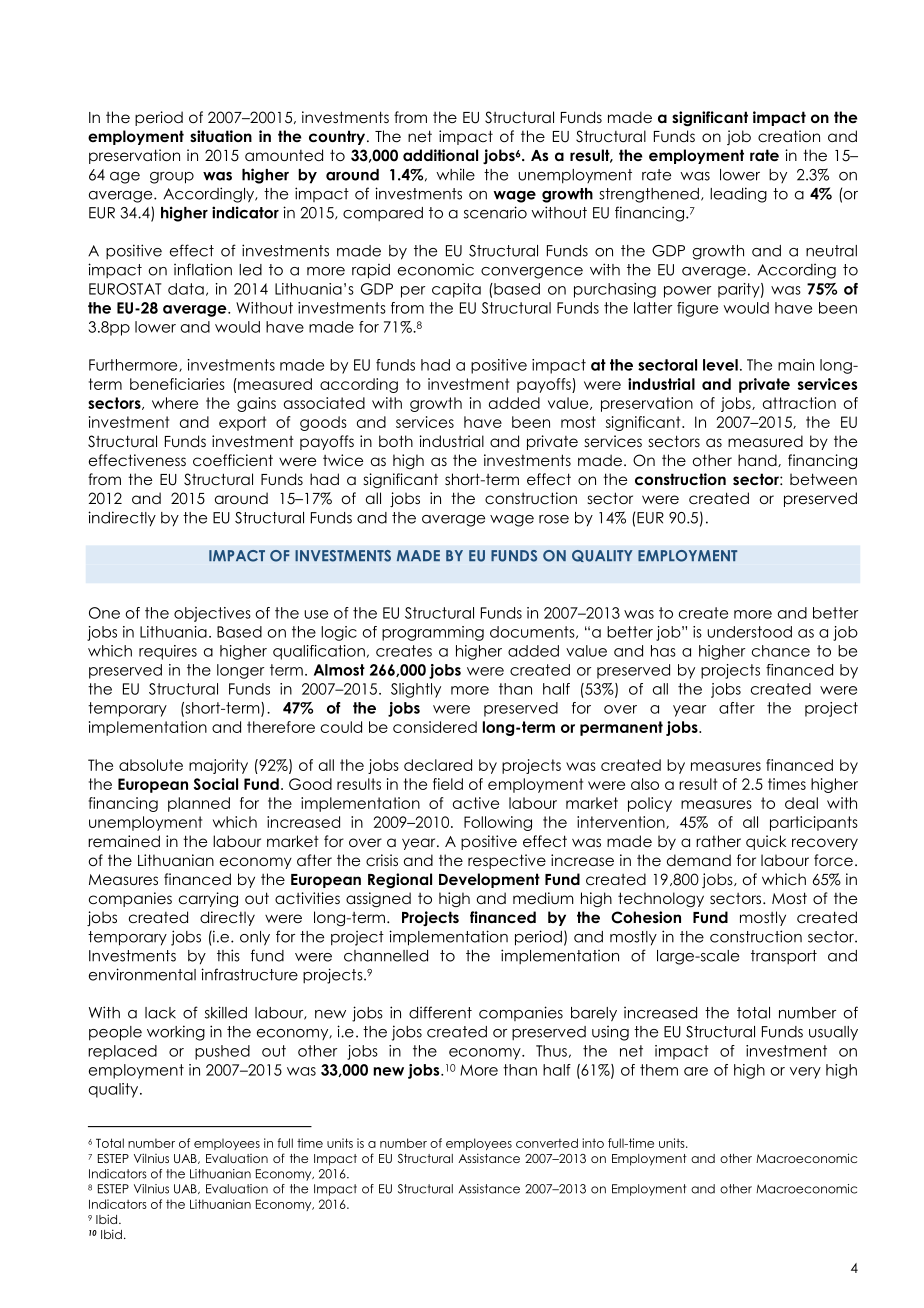  I want to click on hand, so click(758, 460).
